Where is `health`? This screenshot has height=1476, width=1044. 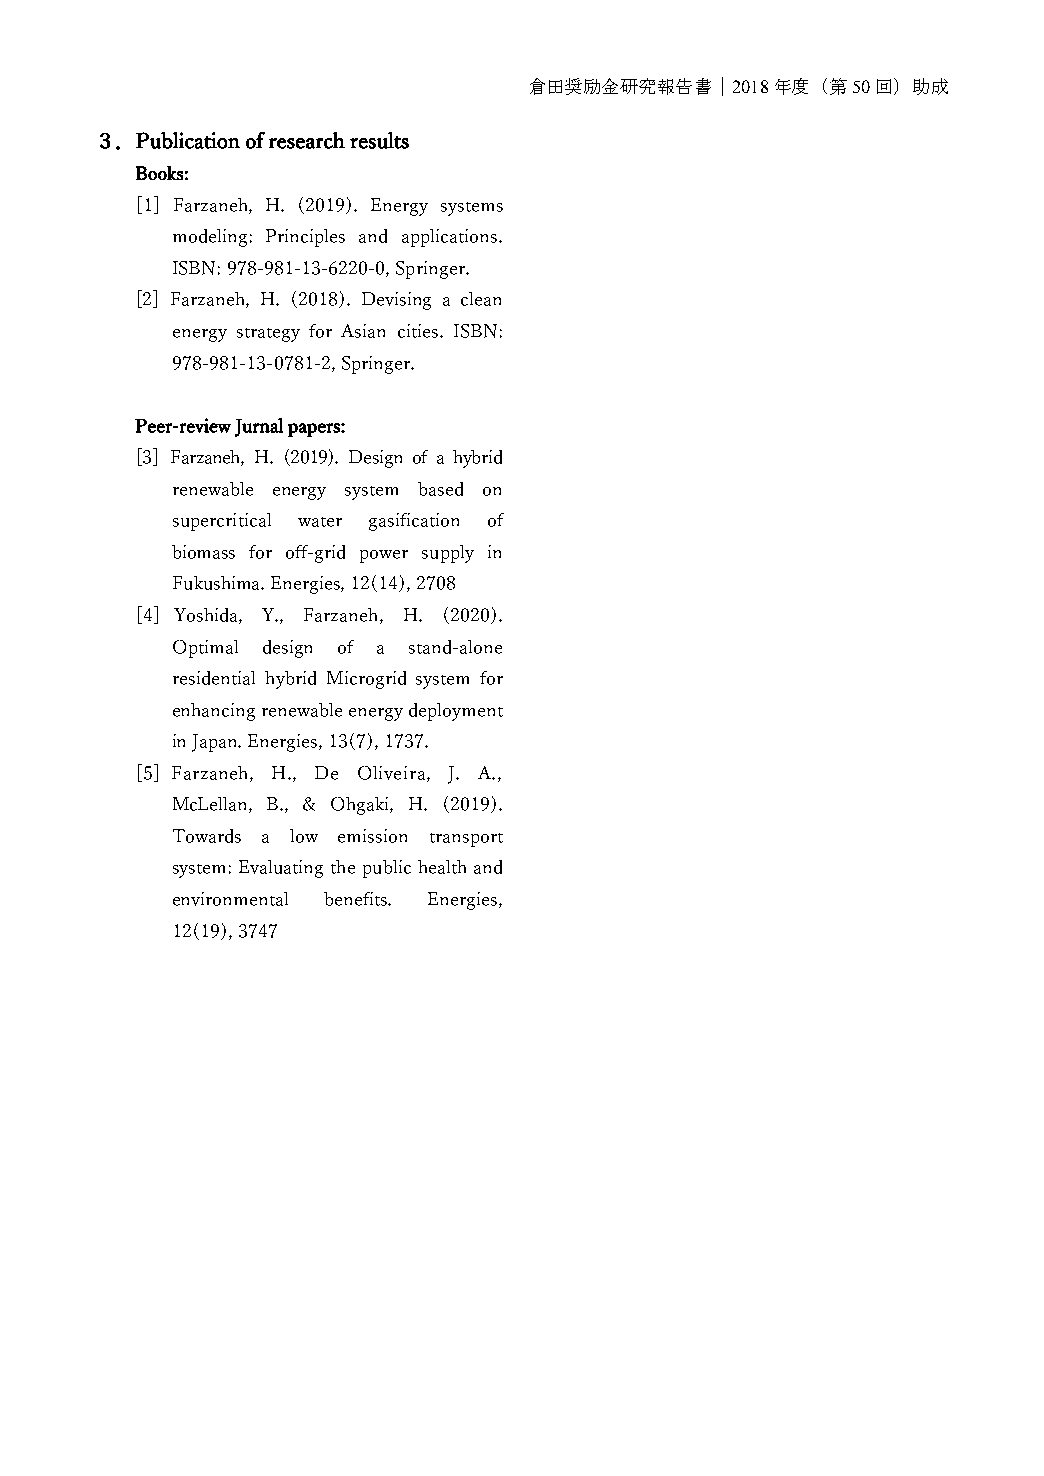 health is located at coordinates (442, 867).
